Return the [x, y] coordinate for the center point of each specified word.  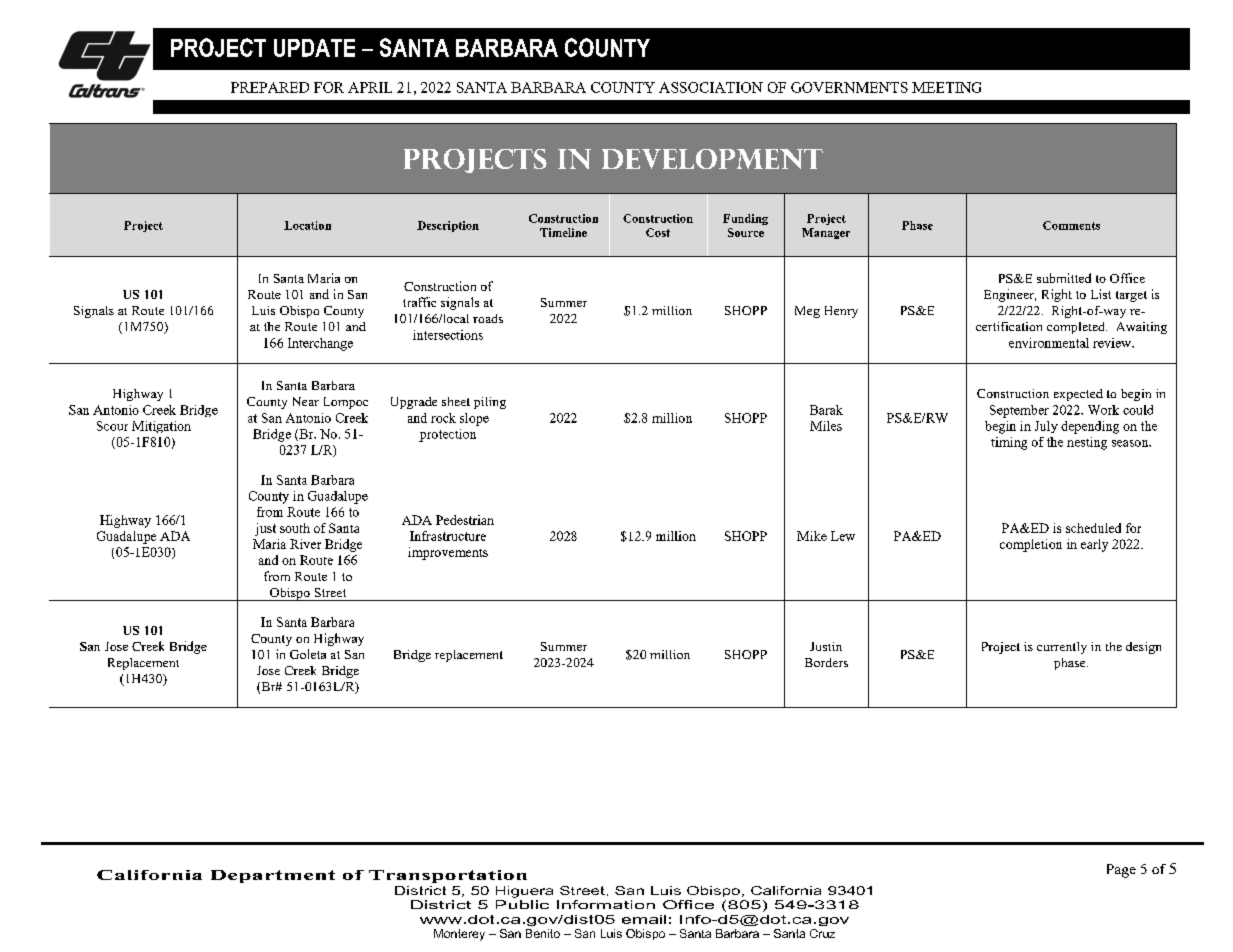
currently [1062, 648]
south [295, 528]
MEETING [946, 87]
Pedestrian [465, 520]
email [644, 919]
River [305, 544]
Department [273, 876]
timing [1009, 443]
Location [307, 225]
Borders [826, 662]
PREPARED [270, 87]
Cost [658, 232]
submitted [1064, 278]
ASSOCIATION [711, 87]
